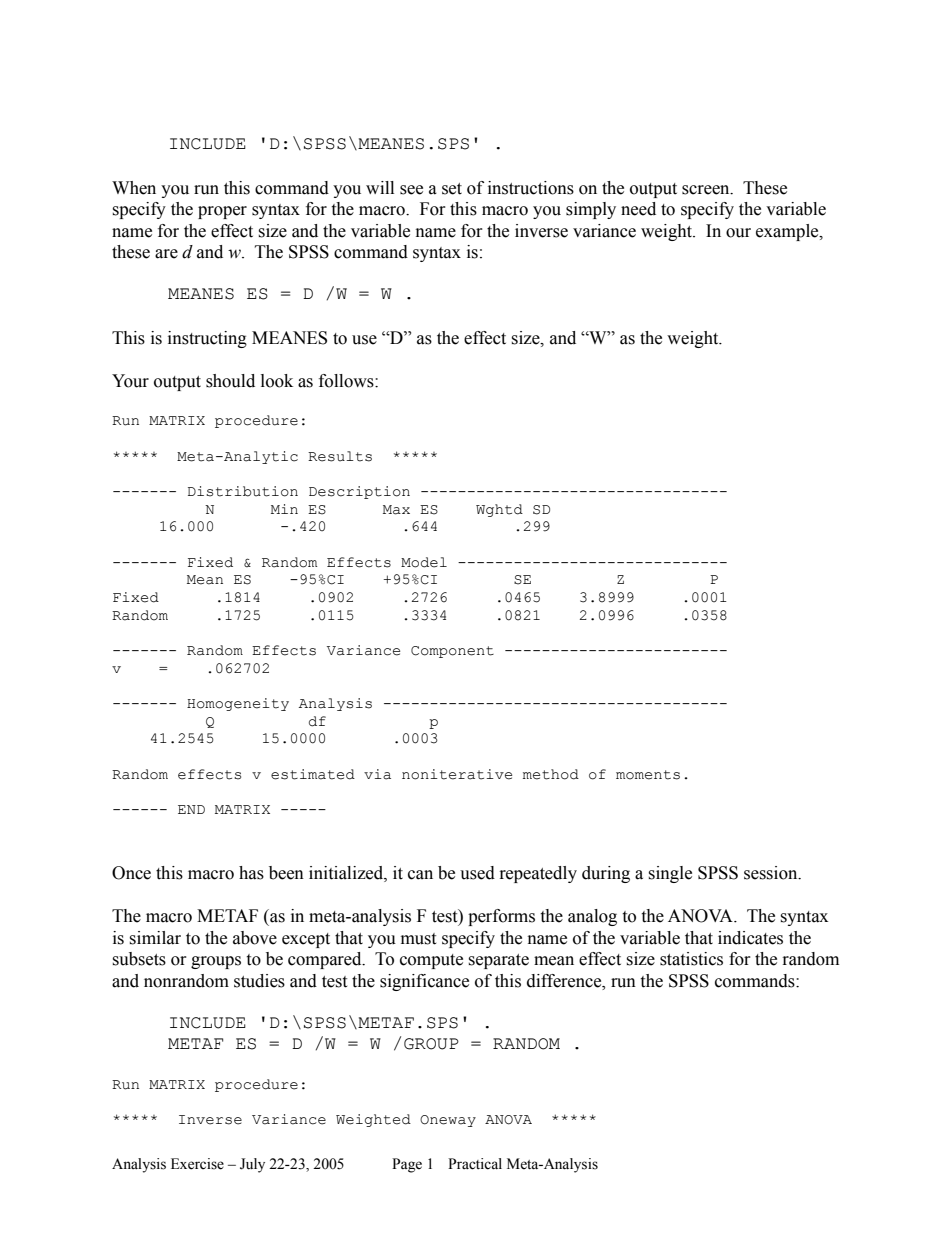 The image size is (952, 1233). I want to click on Oneway, so click(448, 1121).
